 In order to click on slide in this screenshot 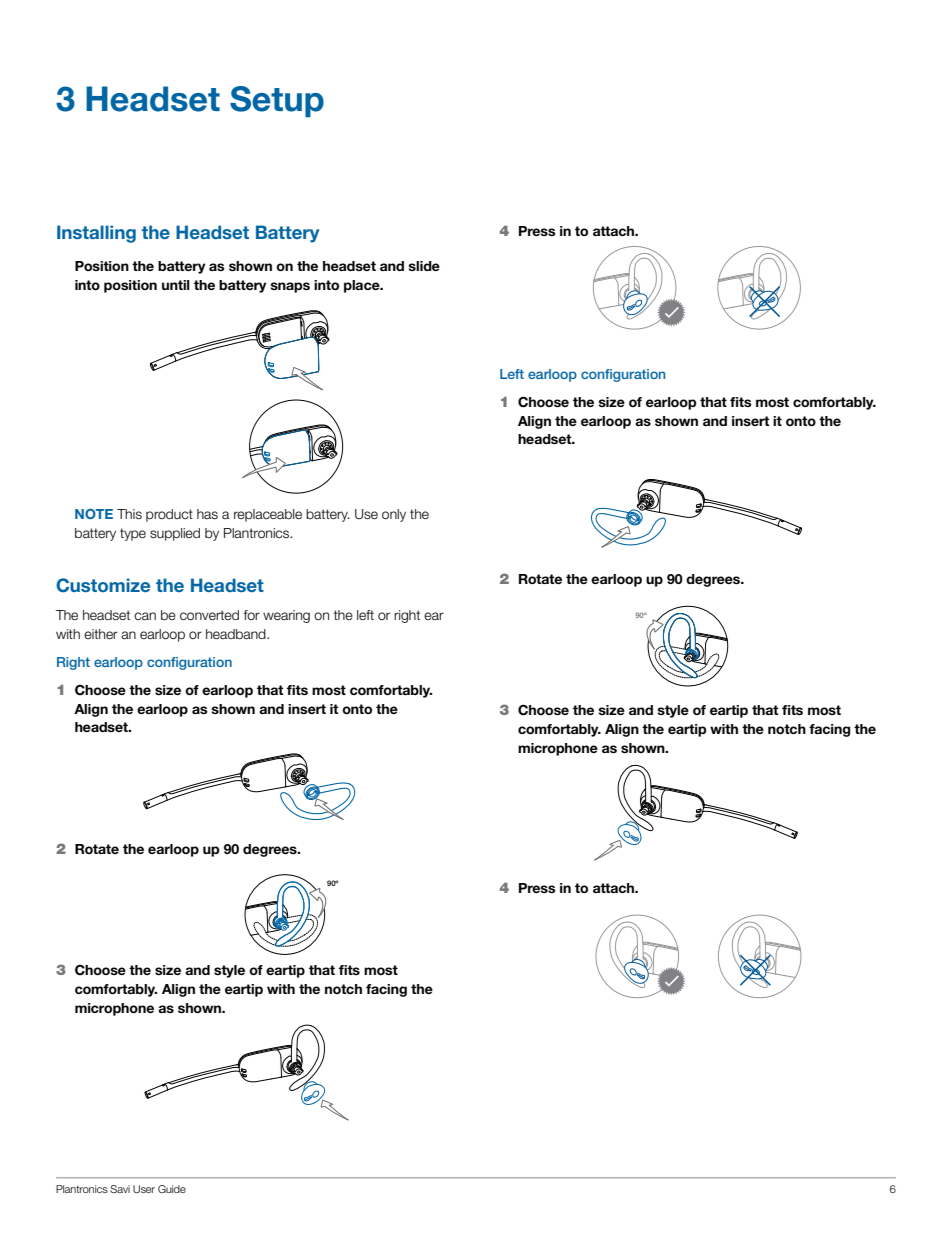, I will do `click(424, 266)`.
